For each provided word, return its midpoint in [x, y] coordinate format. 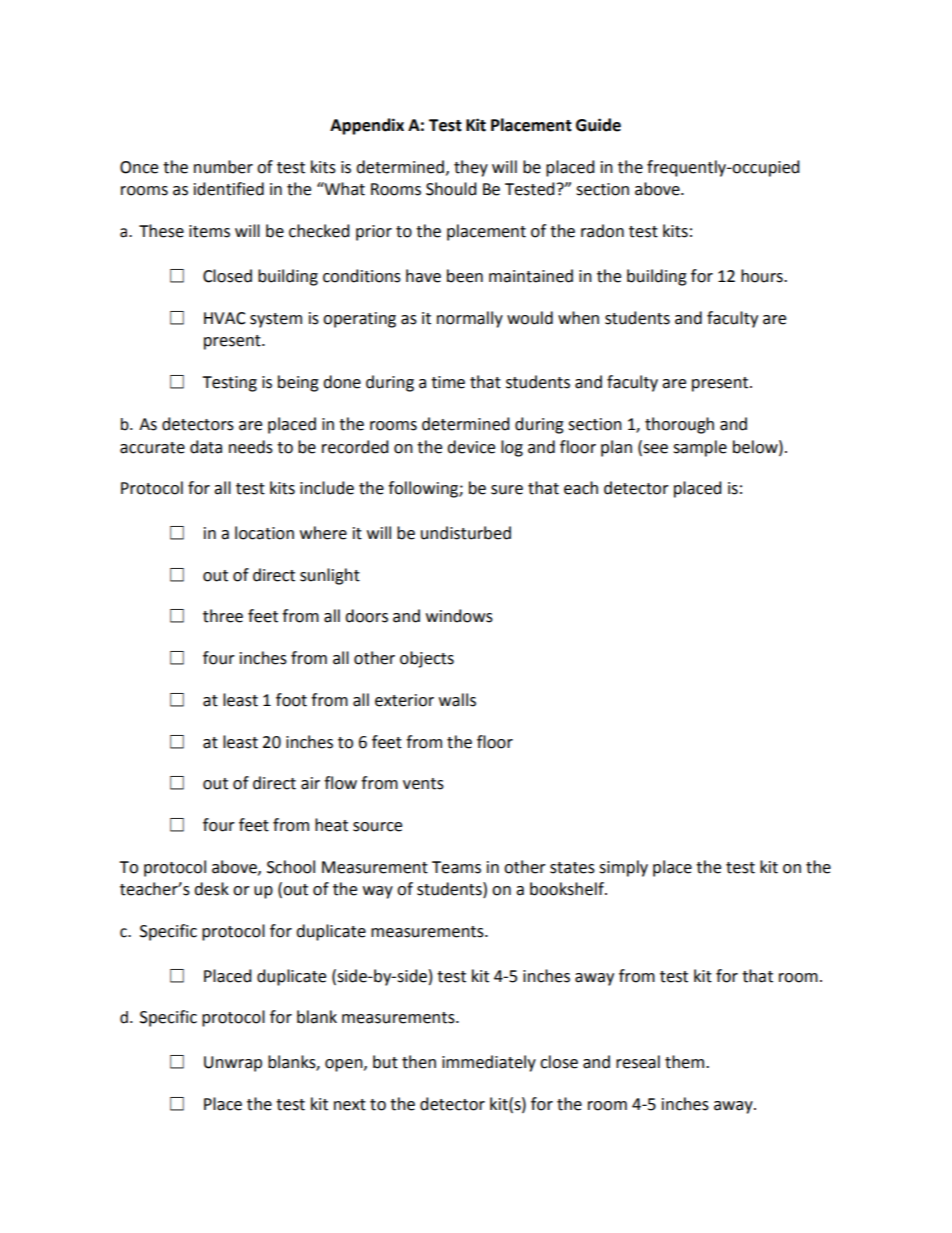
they [471, 168]
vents [423, 784]
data [206, 447]
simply [623, 868]
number [223, 167]
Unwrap [233, 1064]
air [310, 783]
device [471, 447]
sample [700, 448]
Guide [598, 125]
